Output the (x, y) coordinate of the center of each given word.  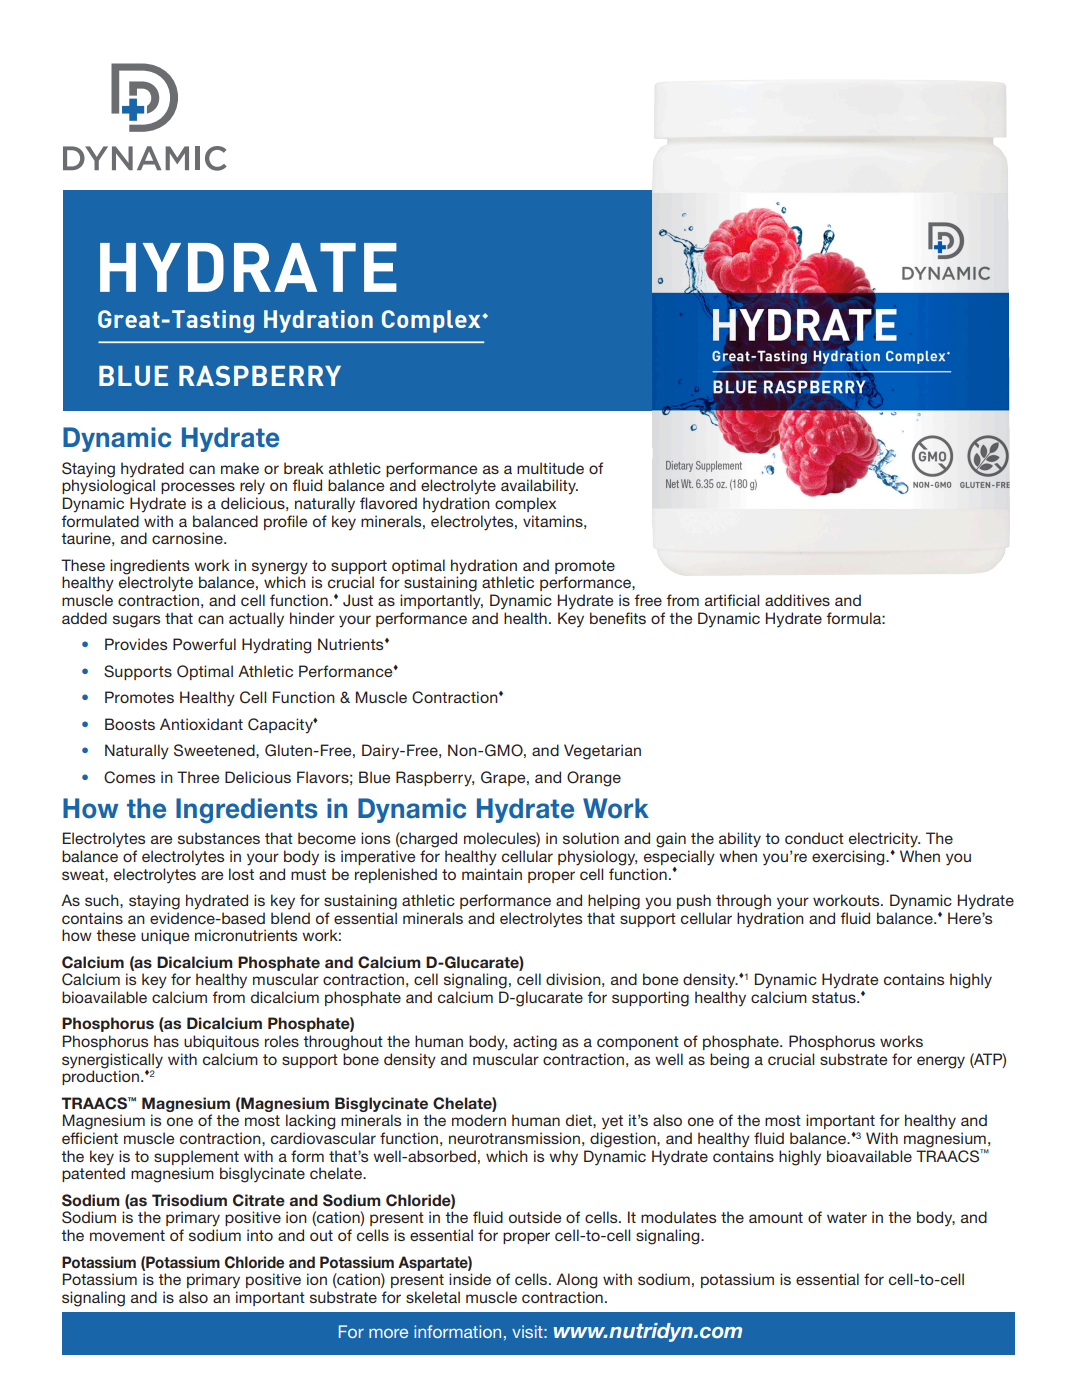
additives (797, 600)
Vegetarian (602, 752)
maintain (492, 874)
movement (127, 1235)
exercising (849, 858)
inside (470, 1279)
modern (479, 1120)
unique (165, 936)
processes (198, 488)
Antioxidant (201, 724)
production (100, 1077)
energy (941, 1062)
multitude (550, 468)
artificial (732, 600)
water (847, 1217)
